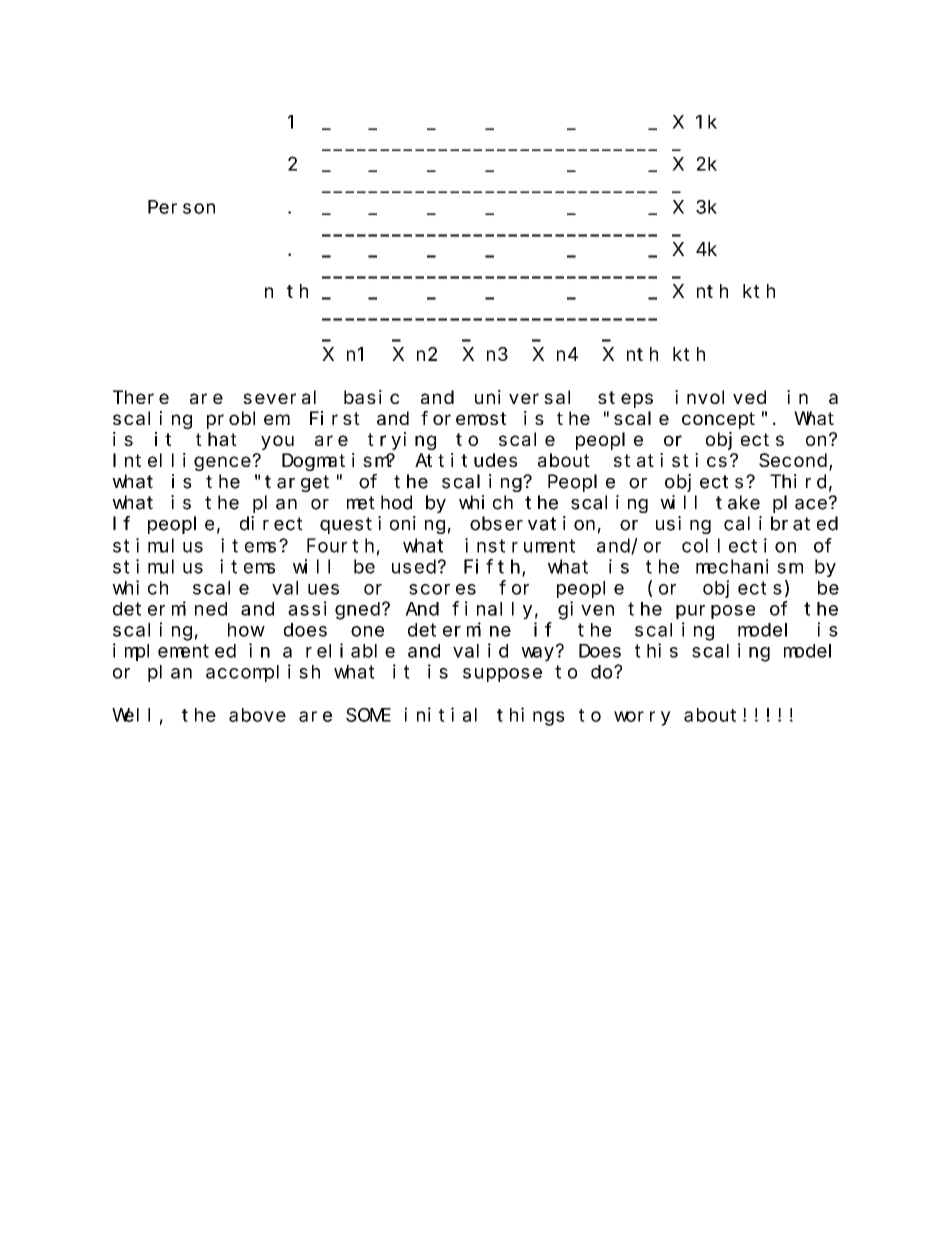  Describe the element at coordinates (739, 545) in the screenshot. I see `collection` at that location.
